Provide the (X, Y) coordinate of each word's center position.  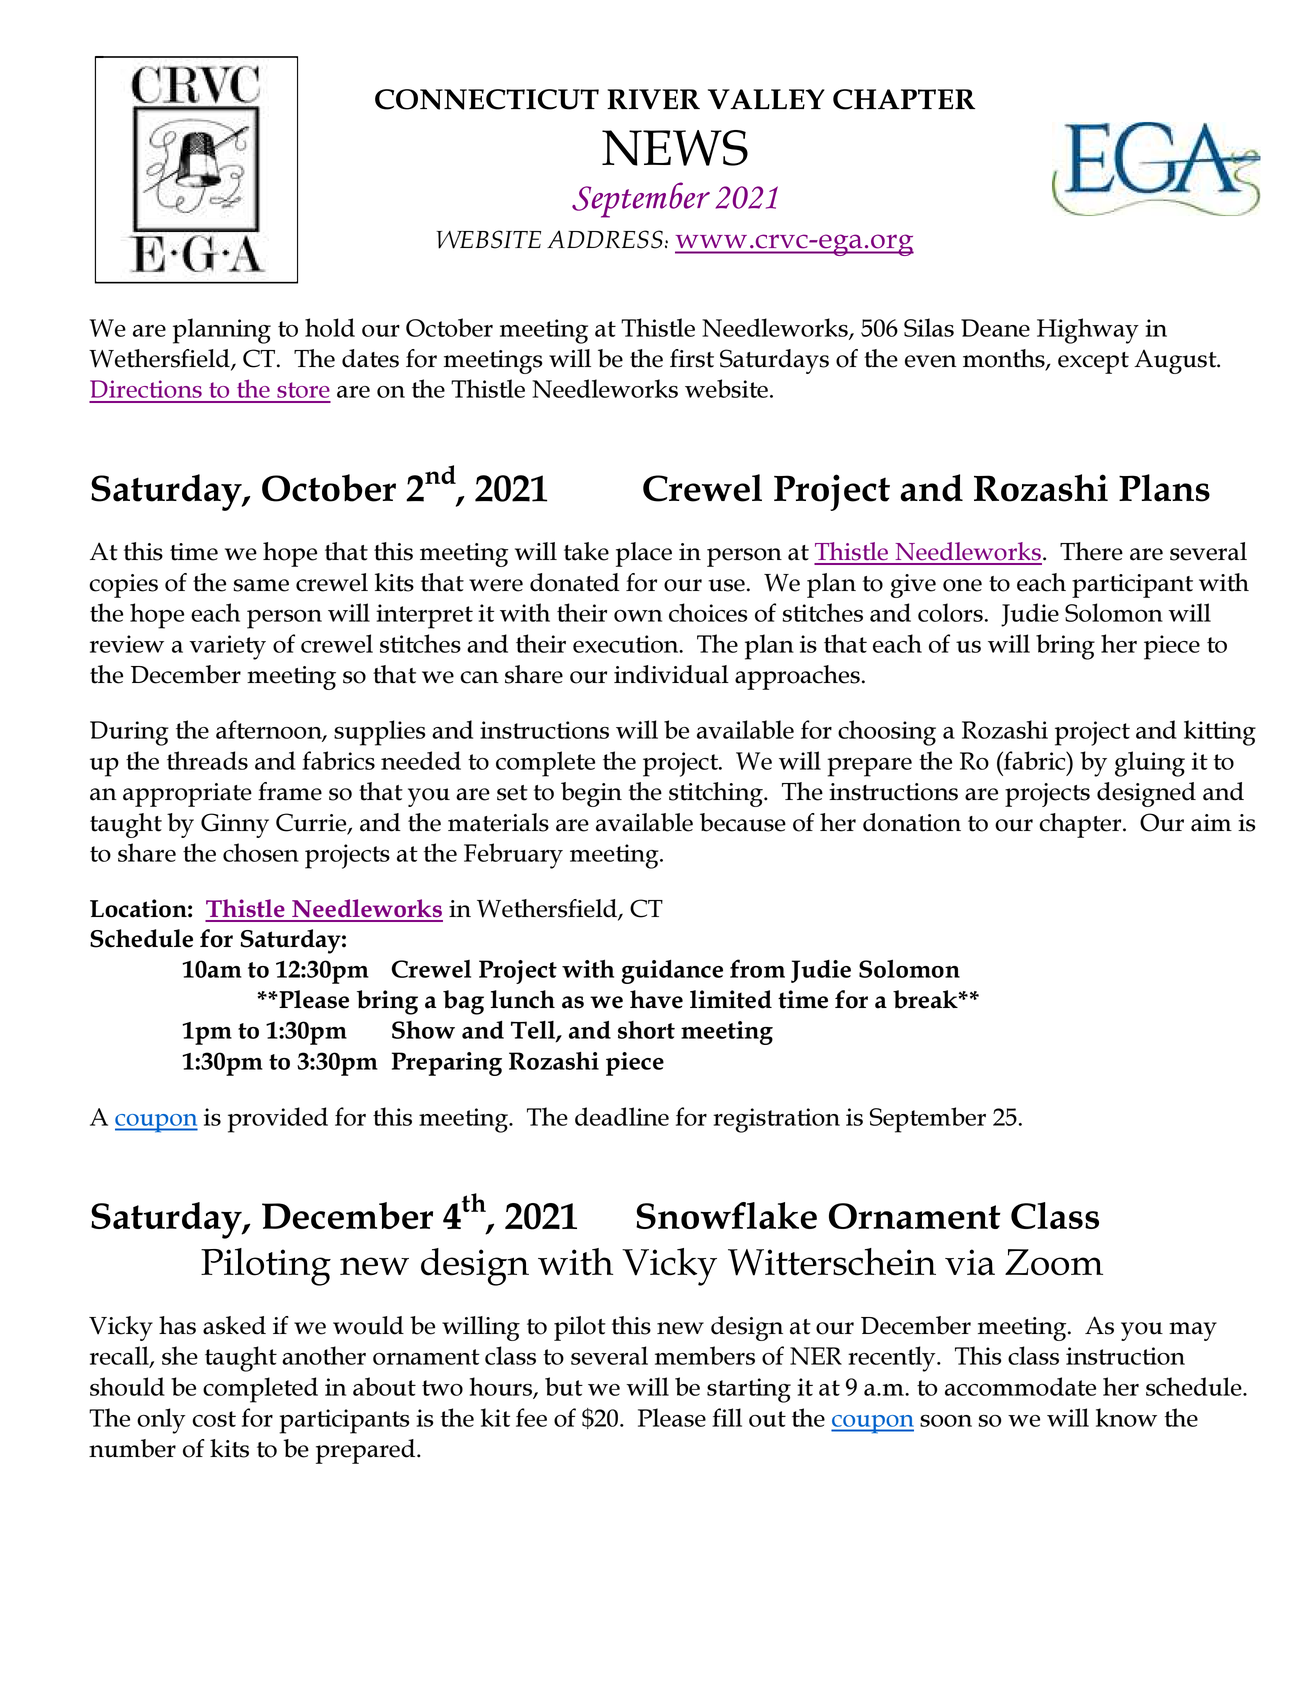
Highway (1088, 331)
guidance (672, 972)
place (644, 554)
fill (727, 1417)
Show (423, 1030)
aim (1211, 823)
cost (214, 1419)
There (1091, 551)
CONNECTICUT (487, 99)
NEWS (675, 148)
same (261, 585)
